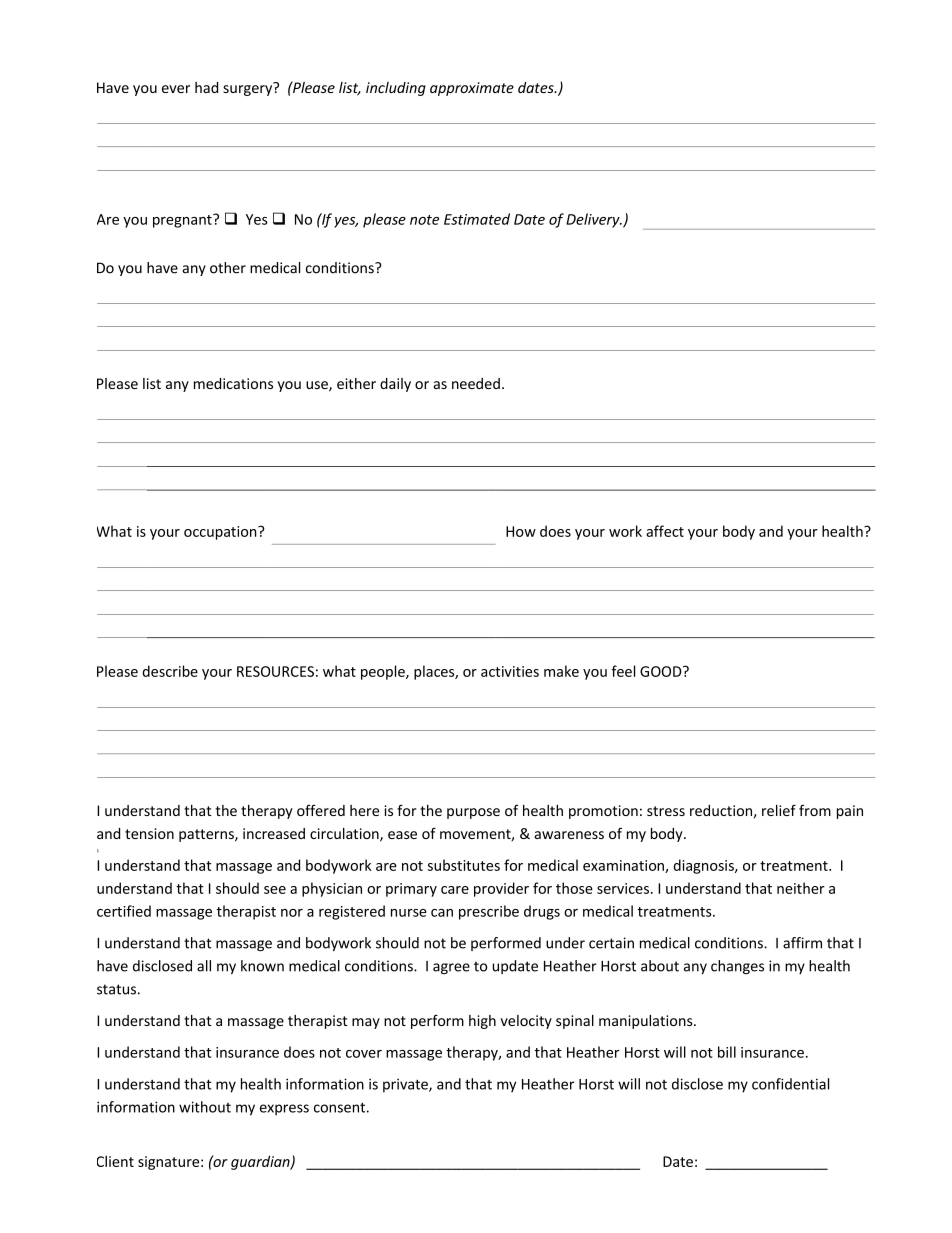 The width and height of the image is (952, 1233). Describe the element at coordinates (275, 890) in the image. I see `see` at that location.
